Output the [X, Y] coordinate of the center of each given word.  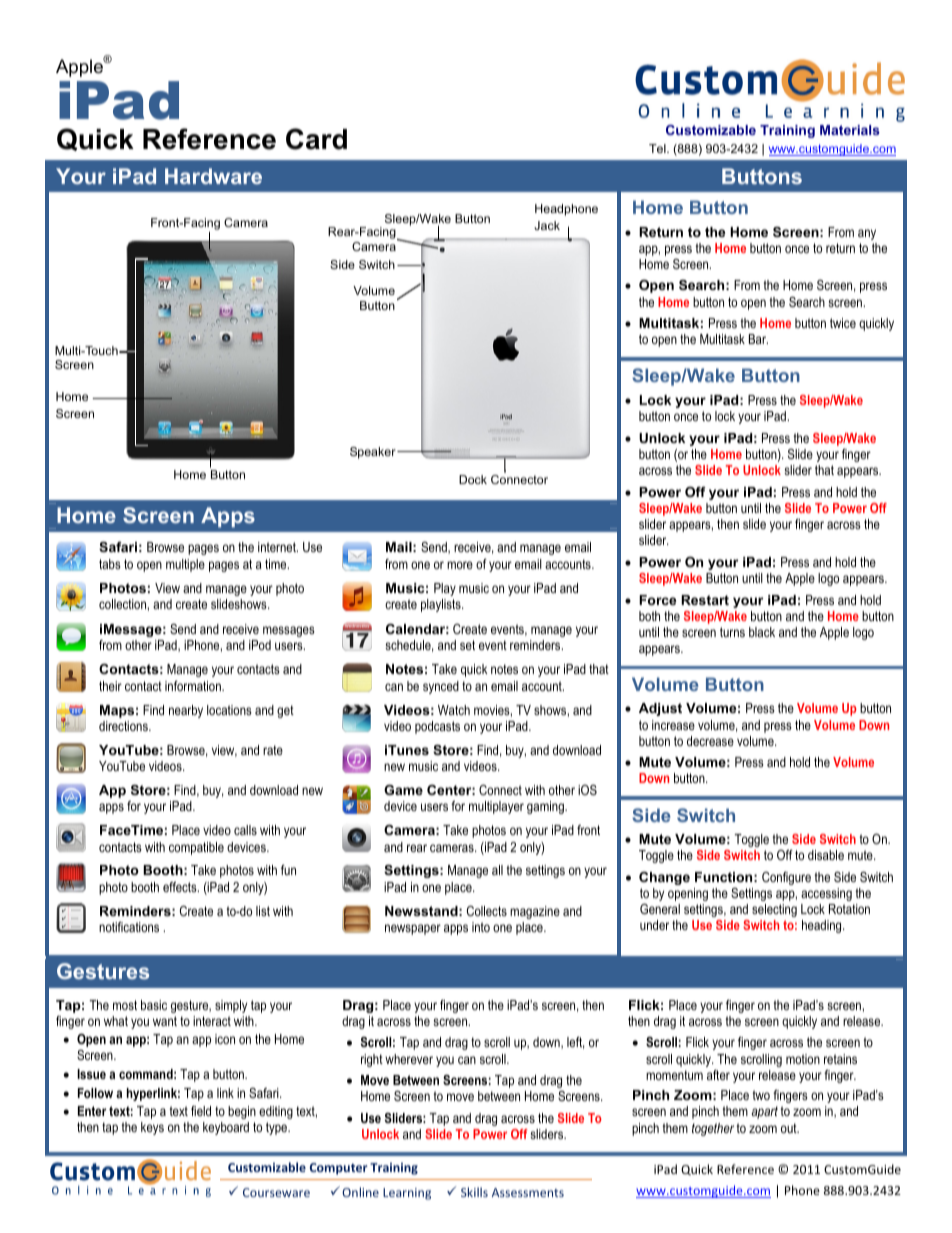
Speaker [374, 453]
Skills [474, 1192]
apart [765, 1112]
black [762, 632]
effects [181, 887]
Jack [547, 225]
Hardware [213, 176]
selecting [774, 910]
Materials [850, 130]
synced [441, 687]
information [194, 686]
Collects [487, 911]
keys [152, 1128]
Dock [473, 479]
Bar [758, 339]
